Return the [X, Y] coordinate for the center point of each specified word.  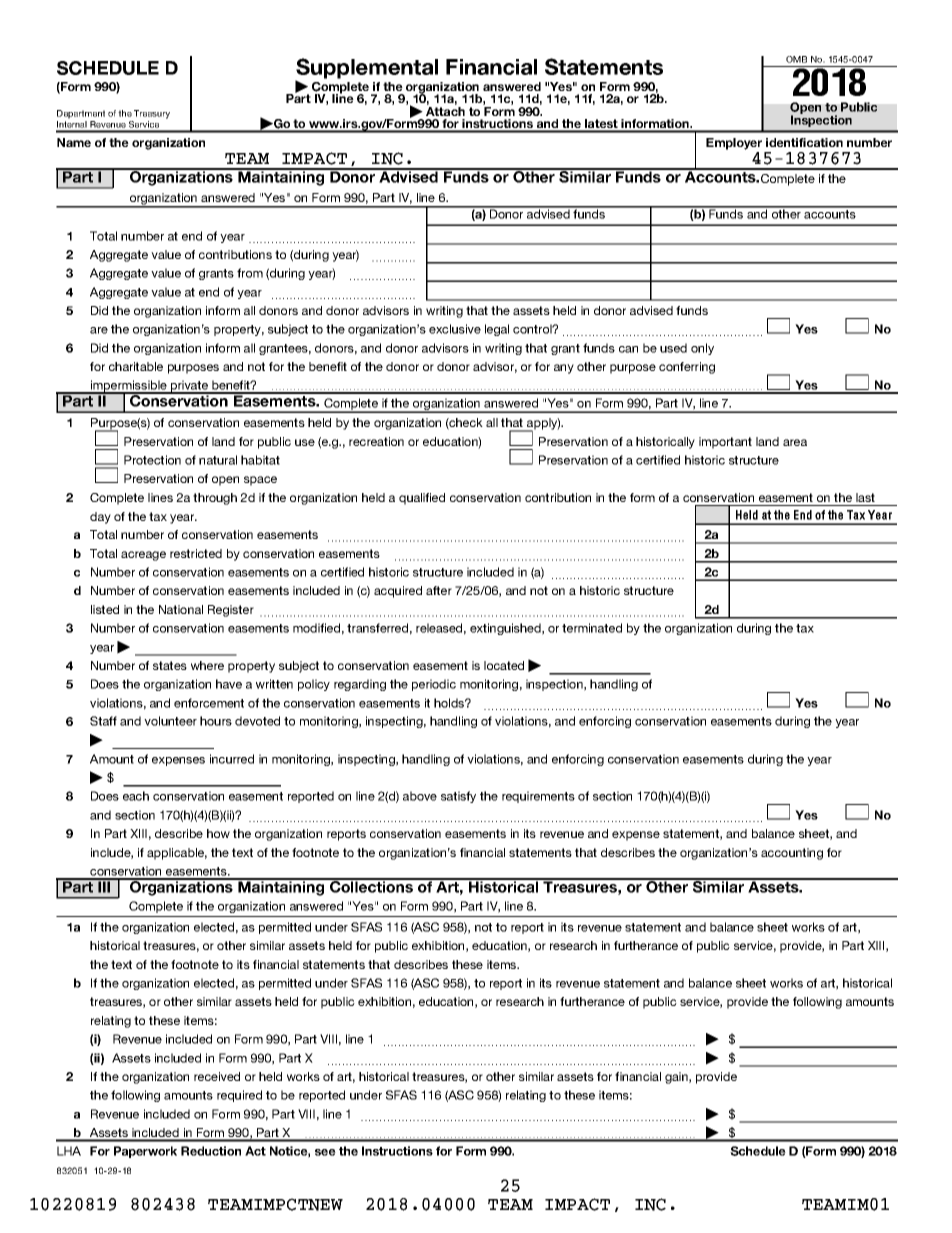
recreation [376, 441]
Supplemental [366, 69]
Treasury [152, 114]
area [795, 442]
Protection [152, 460]
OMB [796, 59]
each [136, 796]
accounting [792, 854]
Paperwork [145, 1152]
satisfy [458, 797]
